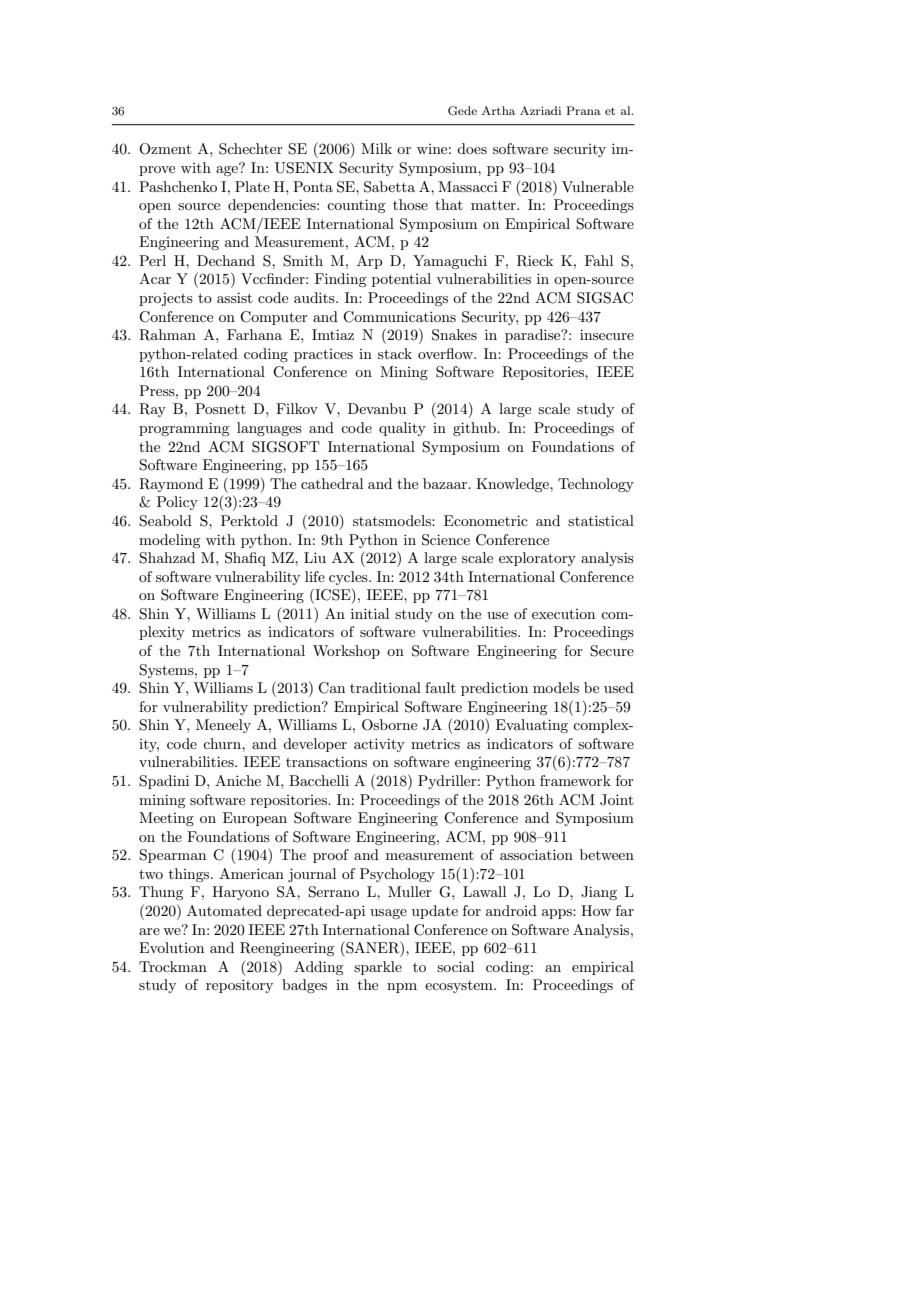 The height and width of the screenshot is (1308, 924). I want to click on Evolution, so click(171, 947).
